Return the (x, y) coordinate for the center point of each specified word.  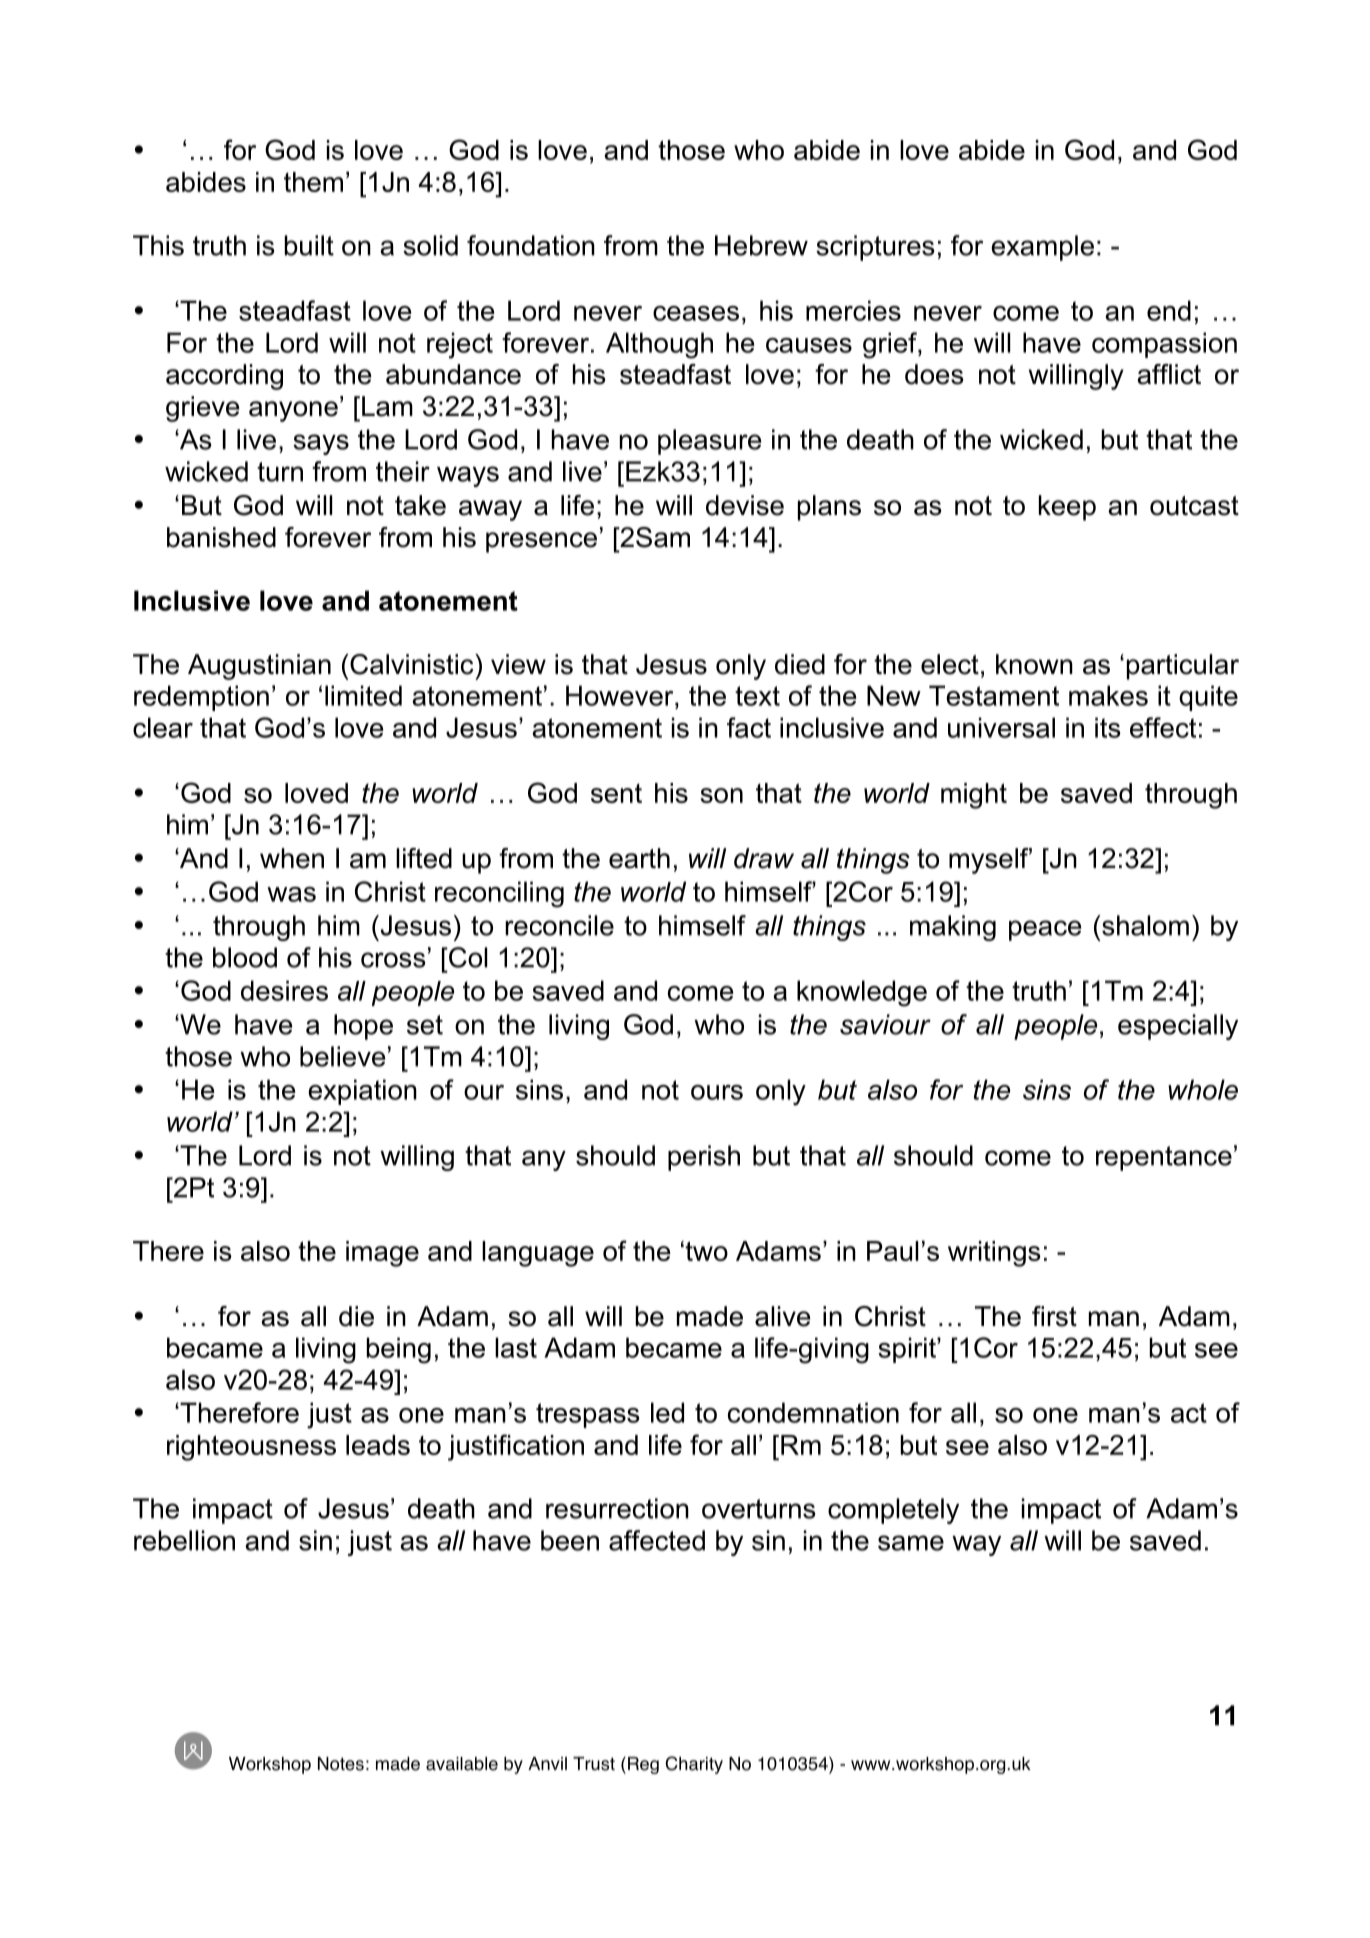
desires (284, 990)
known (1034, 664)
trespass (588, 1415)
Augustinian (259, 667)
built (309, 245)
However (621, 695)
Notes (341, 1764)
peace (1045, 930)
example (1042, 248)
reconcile (559, 925)
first (1054, 1316)
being (399, 1350)
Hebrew (761, 245)
